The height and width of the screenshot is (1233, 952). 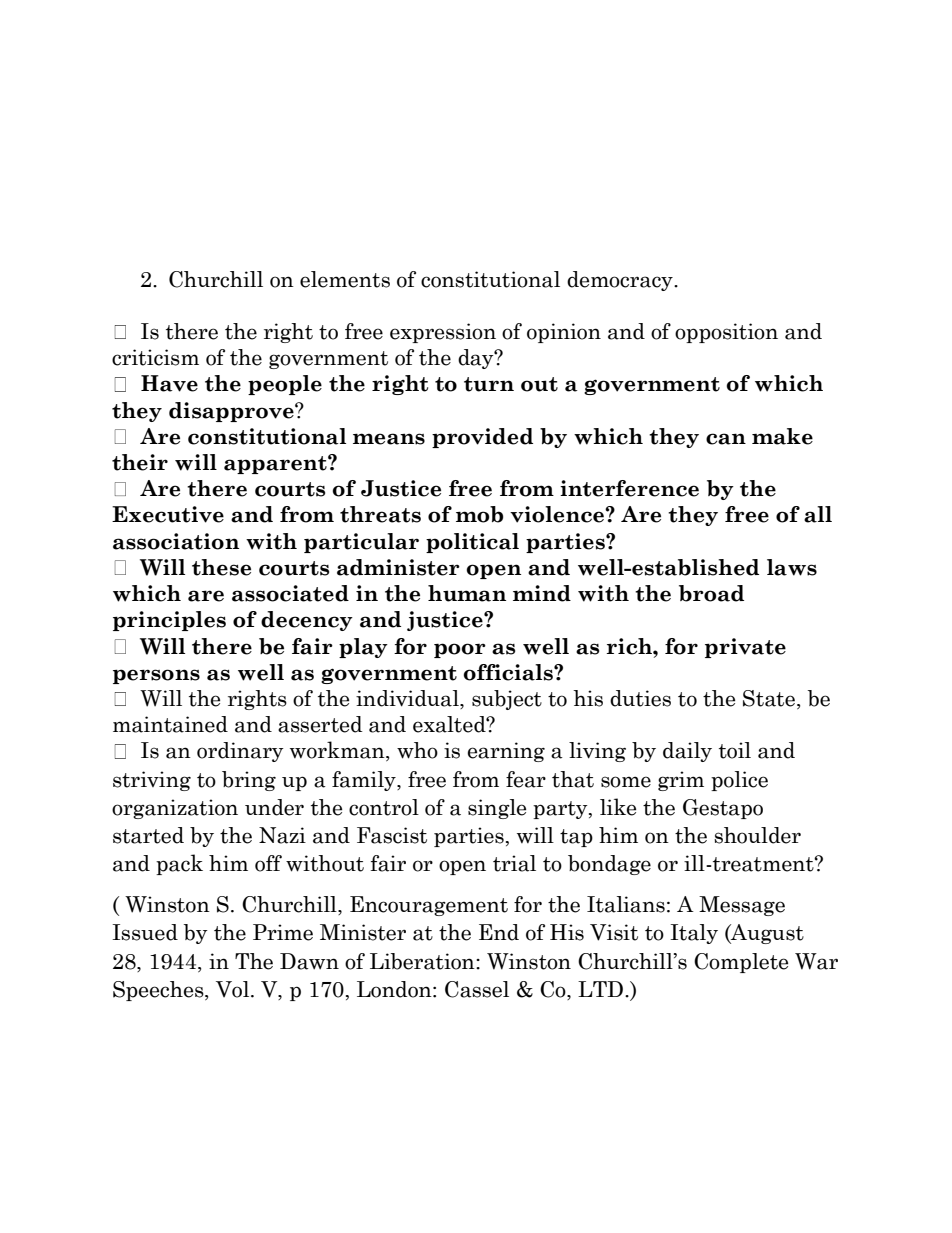 What do you see at coordinates (745, 648) in the screenshot?
I see `private` at bounding box center [745, 648].
